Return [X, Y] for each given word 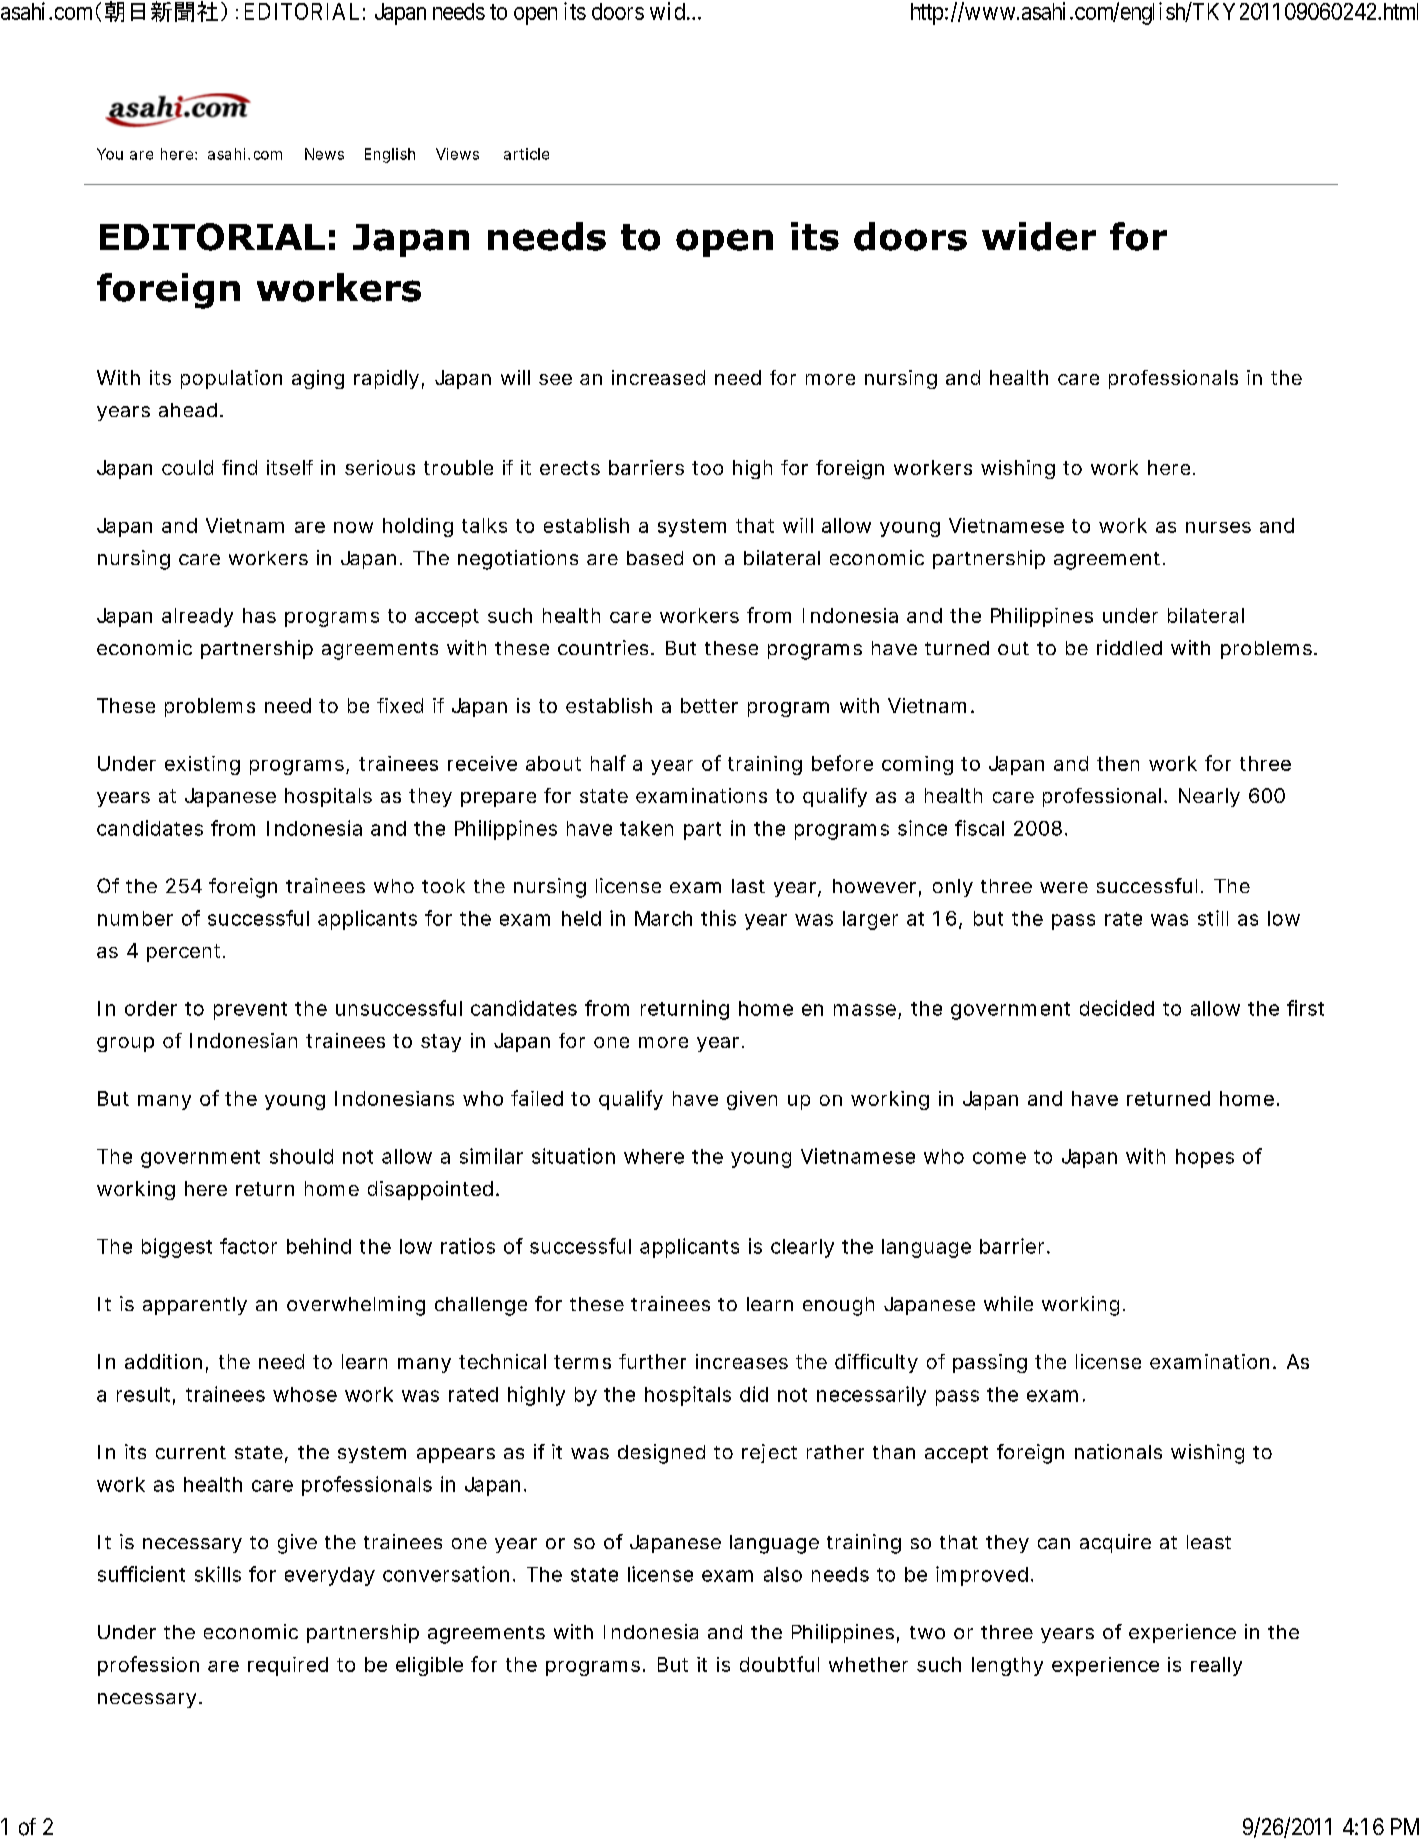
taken [646, 828]
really [1216, 1666]
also [783, 1574]
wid [667, 11]
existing [202, 765]
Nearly [1209, 797]
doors [618, 11]
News [324, 154]
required [288, 1666]
